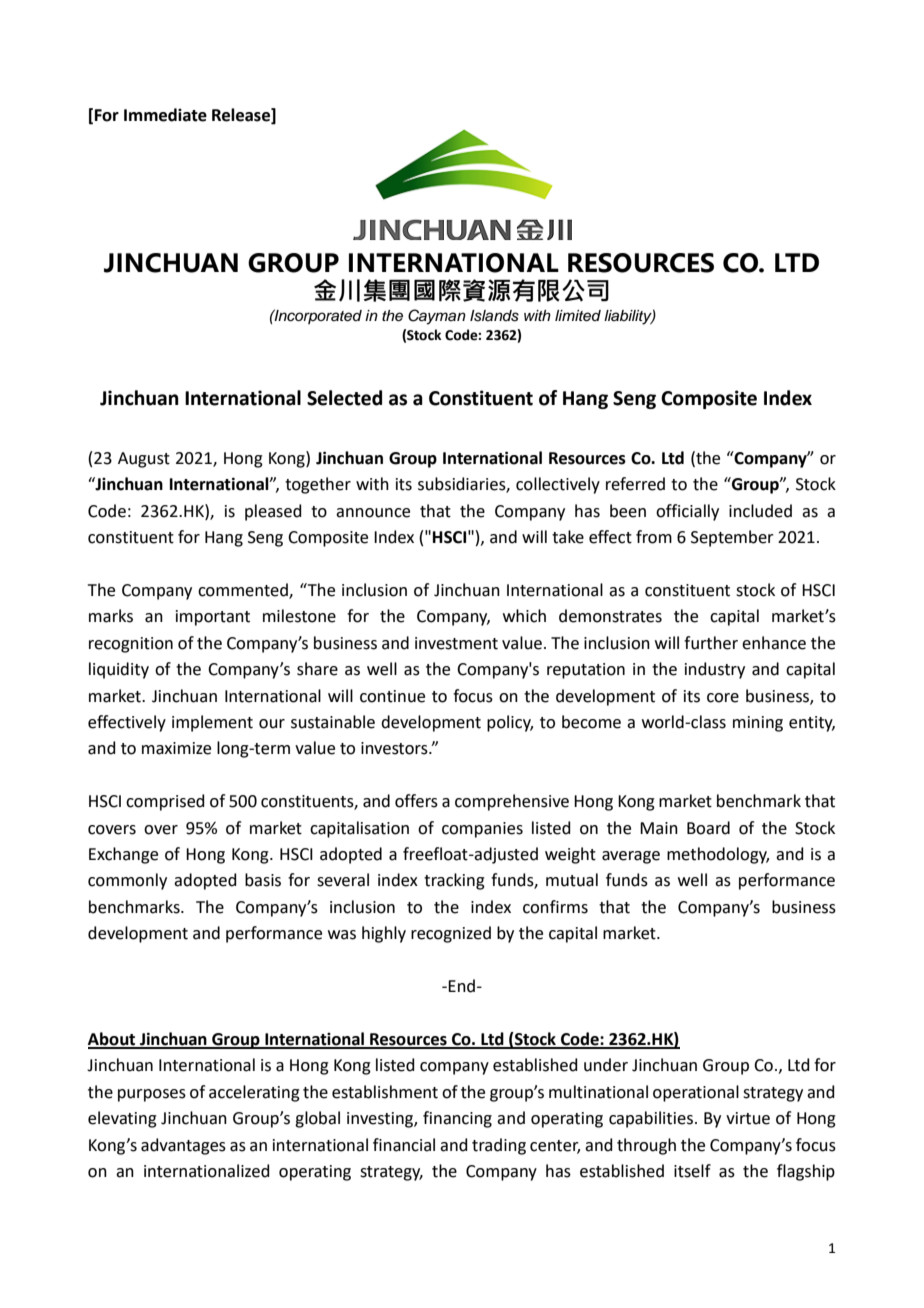  What do you see at coordinates (144, 460) in the screenshot?
I see `August` at bounding box center [144, 460].
